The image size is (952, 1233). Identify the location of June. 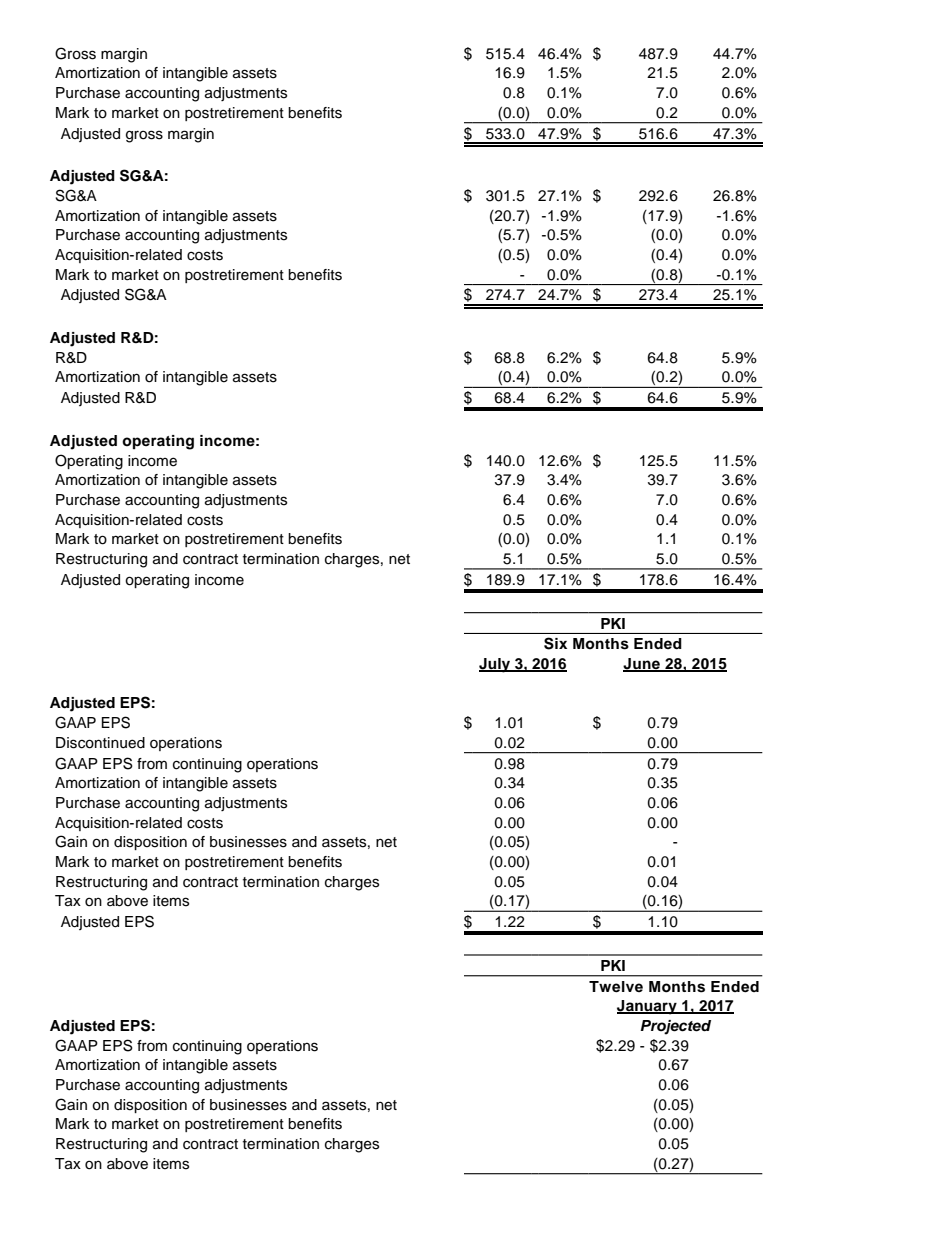
(642, 665).
